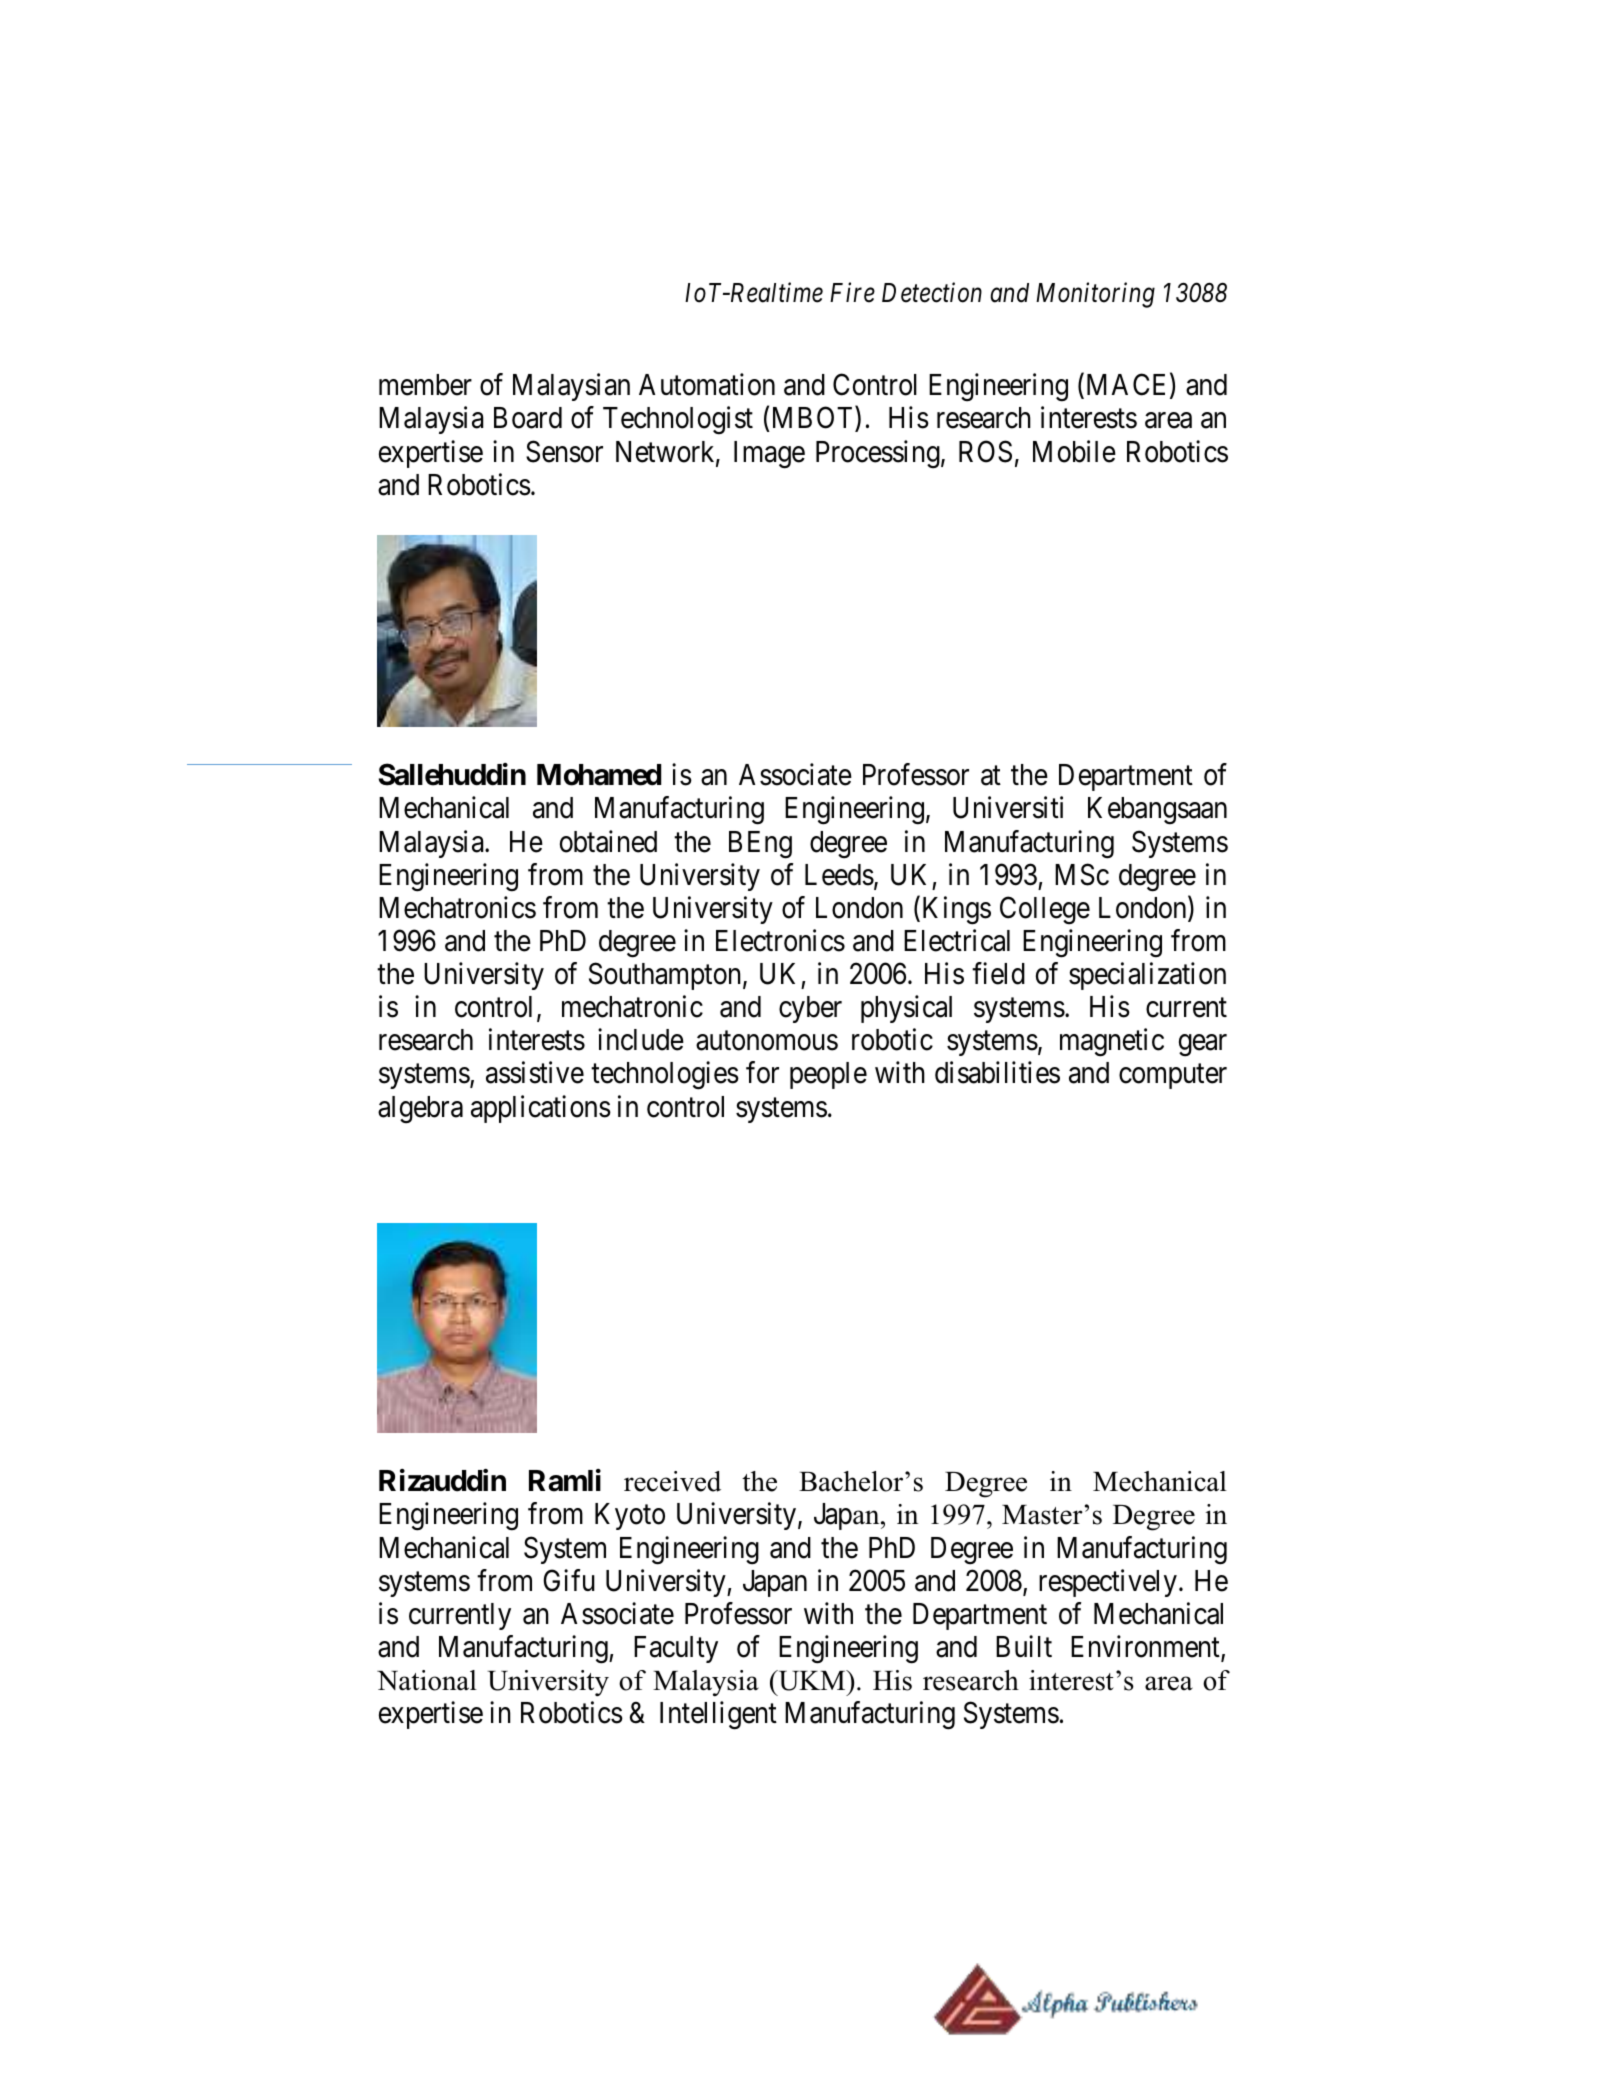 The image size is (1605, 2077). Describe the element at coordinates (427, 1680) in the screenshot. I see `National` at that location.
